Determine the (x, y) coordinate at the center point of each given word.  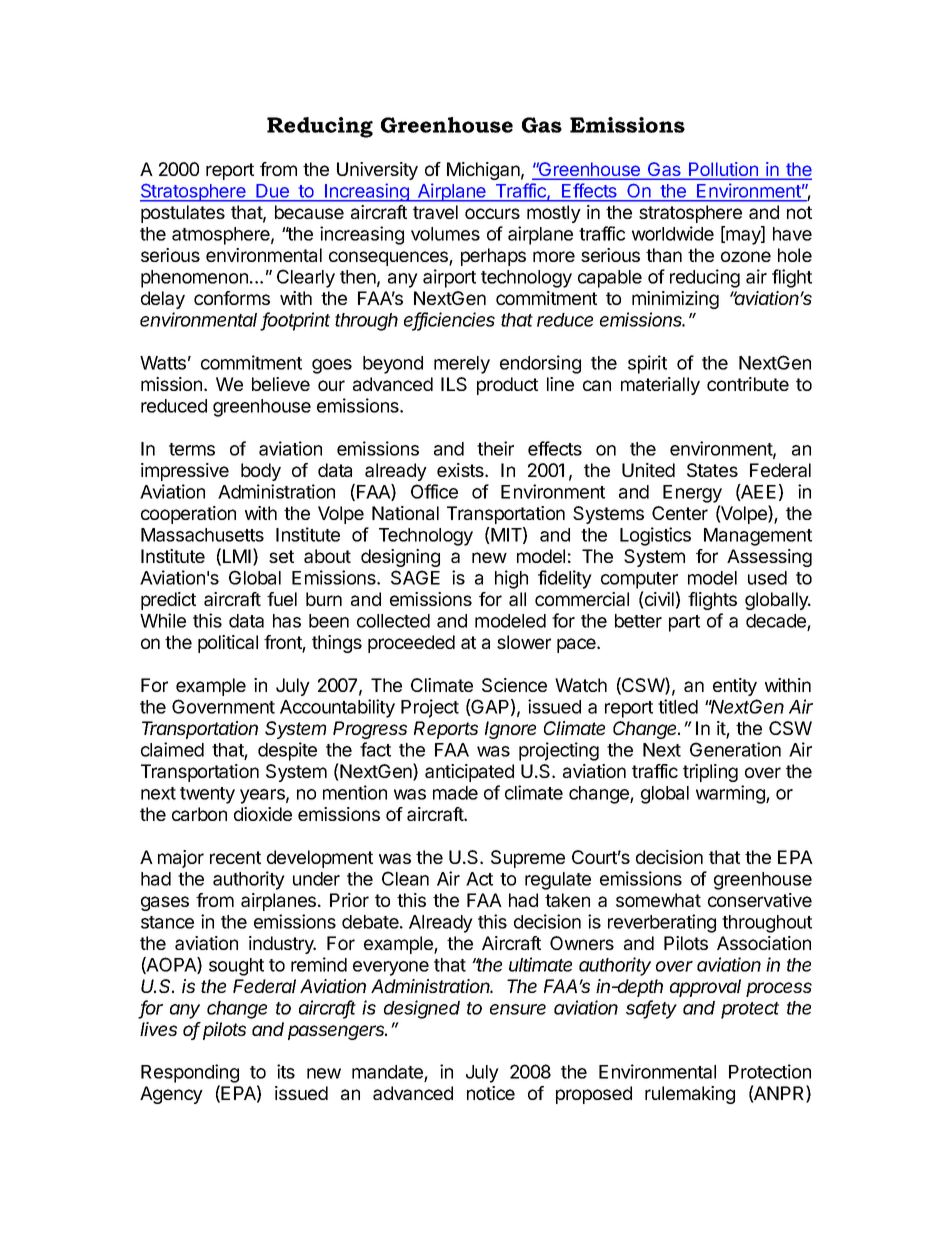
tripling (710, 773)
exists (461, 470)
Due (272, 192)
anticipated (469, 773)
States (712, 470)
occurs (492, 213)
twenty (207, 795)
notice (491, 1093)
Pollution (723, 170)
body (261, 472)
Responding (190, 1075)
